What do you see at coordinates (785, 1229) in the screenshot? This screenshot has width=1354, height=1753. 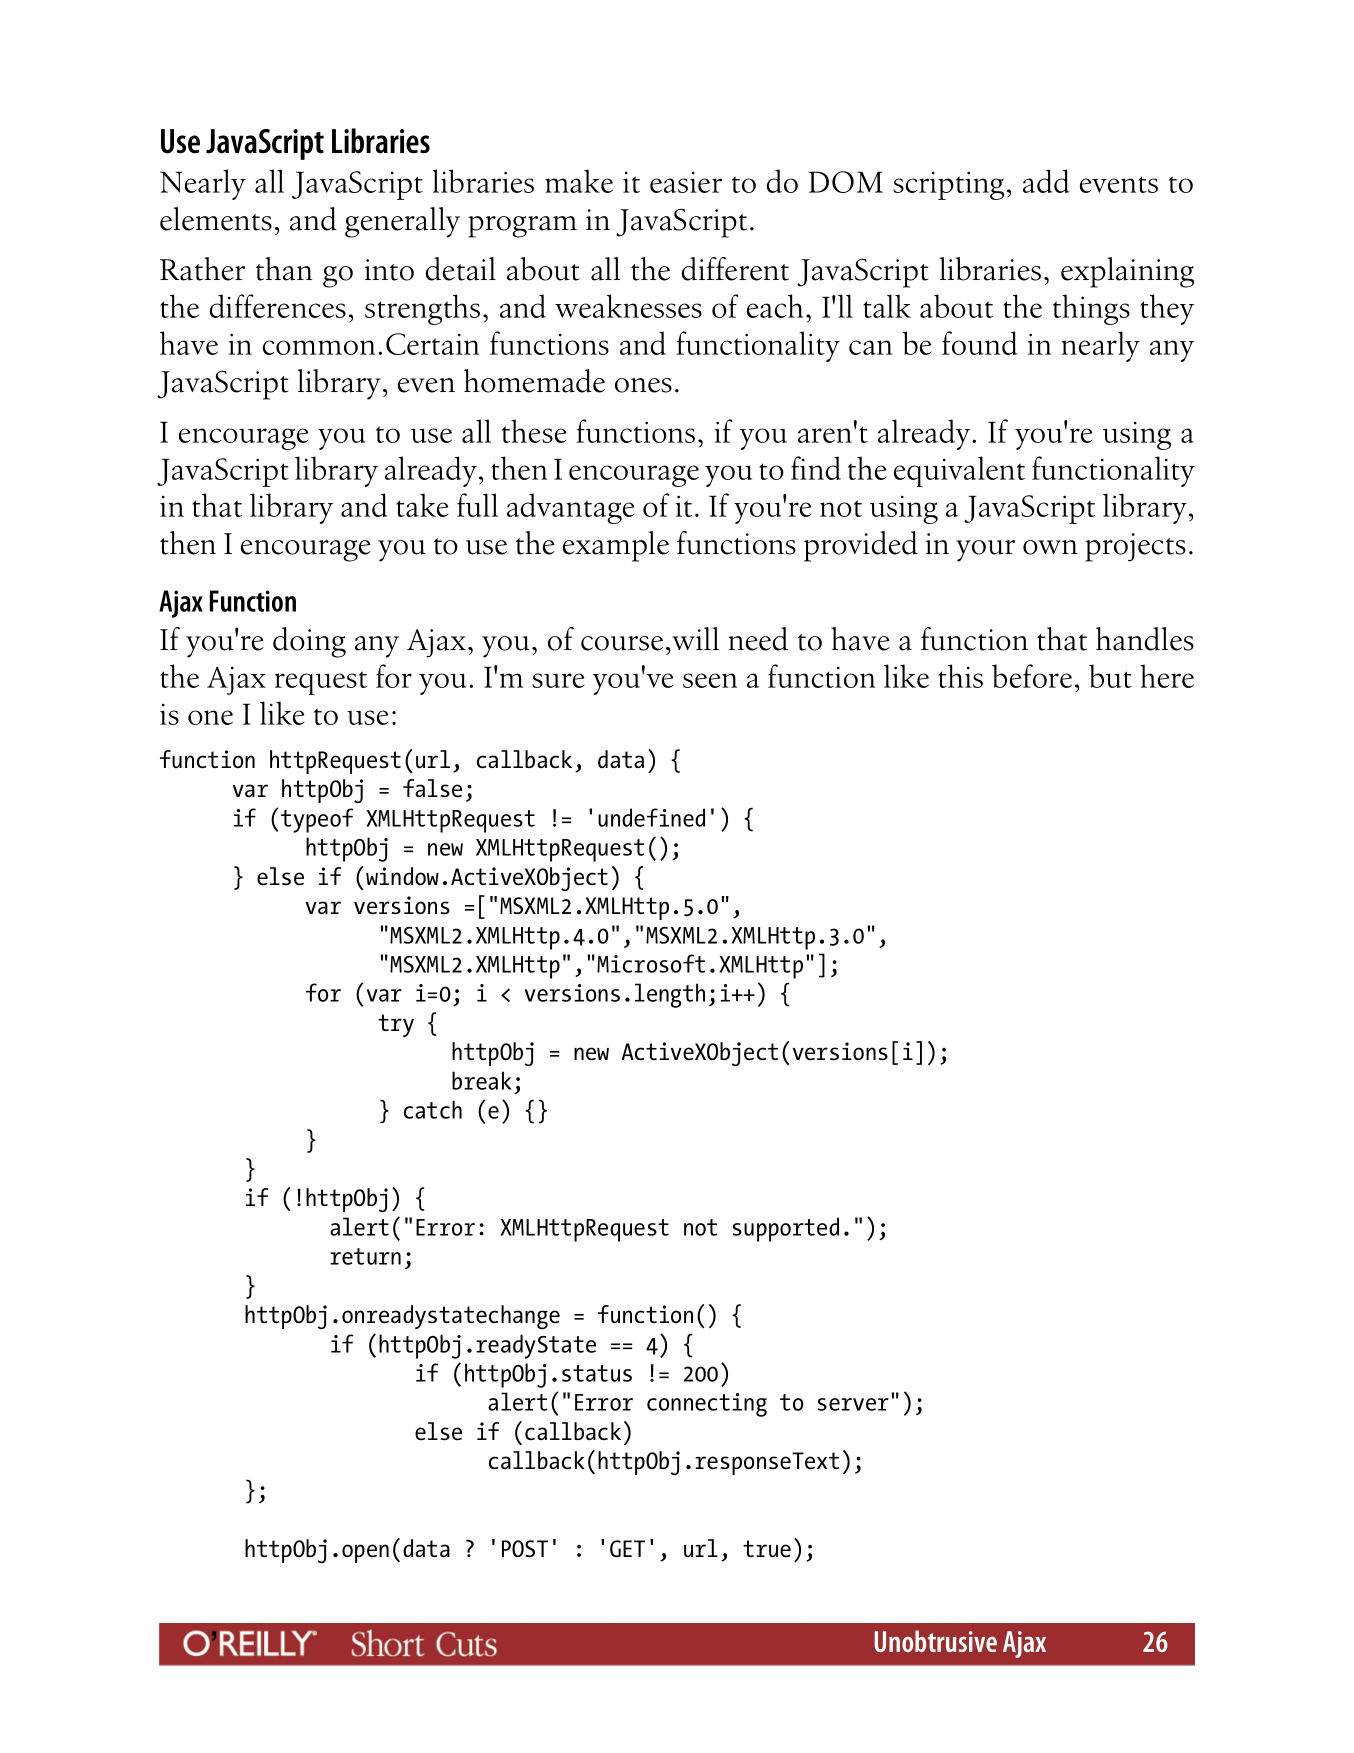 I see `supported` at bounding box center [785, 1229].
